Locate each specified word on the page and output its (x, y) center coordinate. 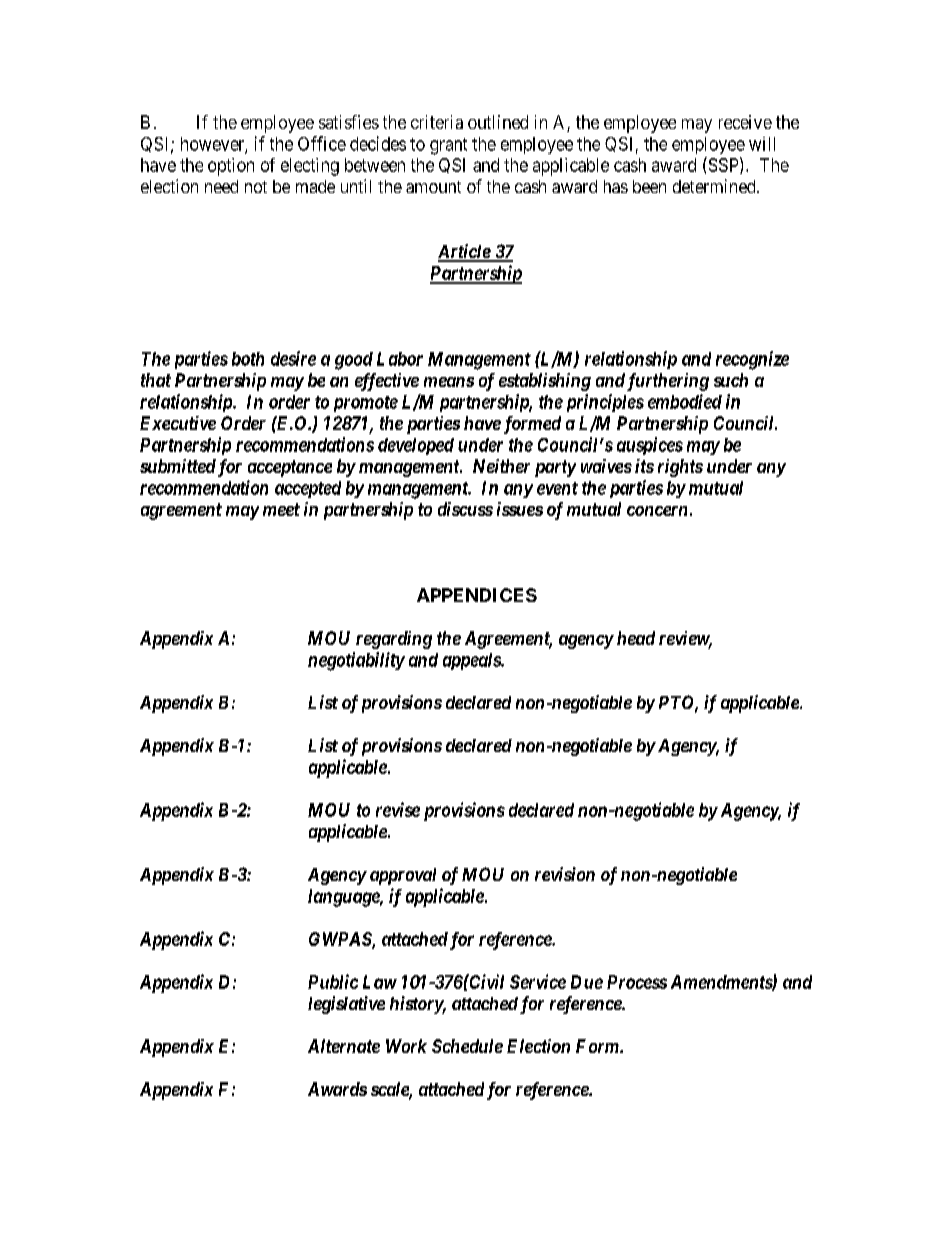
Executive (178, 423)
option (231, 167)
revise (398, 809)
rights (680, 468)
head (636, 638)
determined (715, 186)
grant (448, 146)
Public (333, 981)
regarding (394, 640)
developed (416, 446)
